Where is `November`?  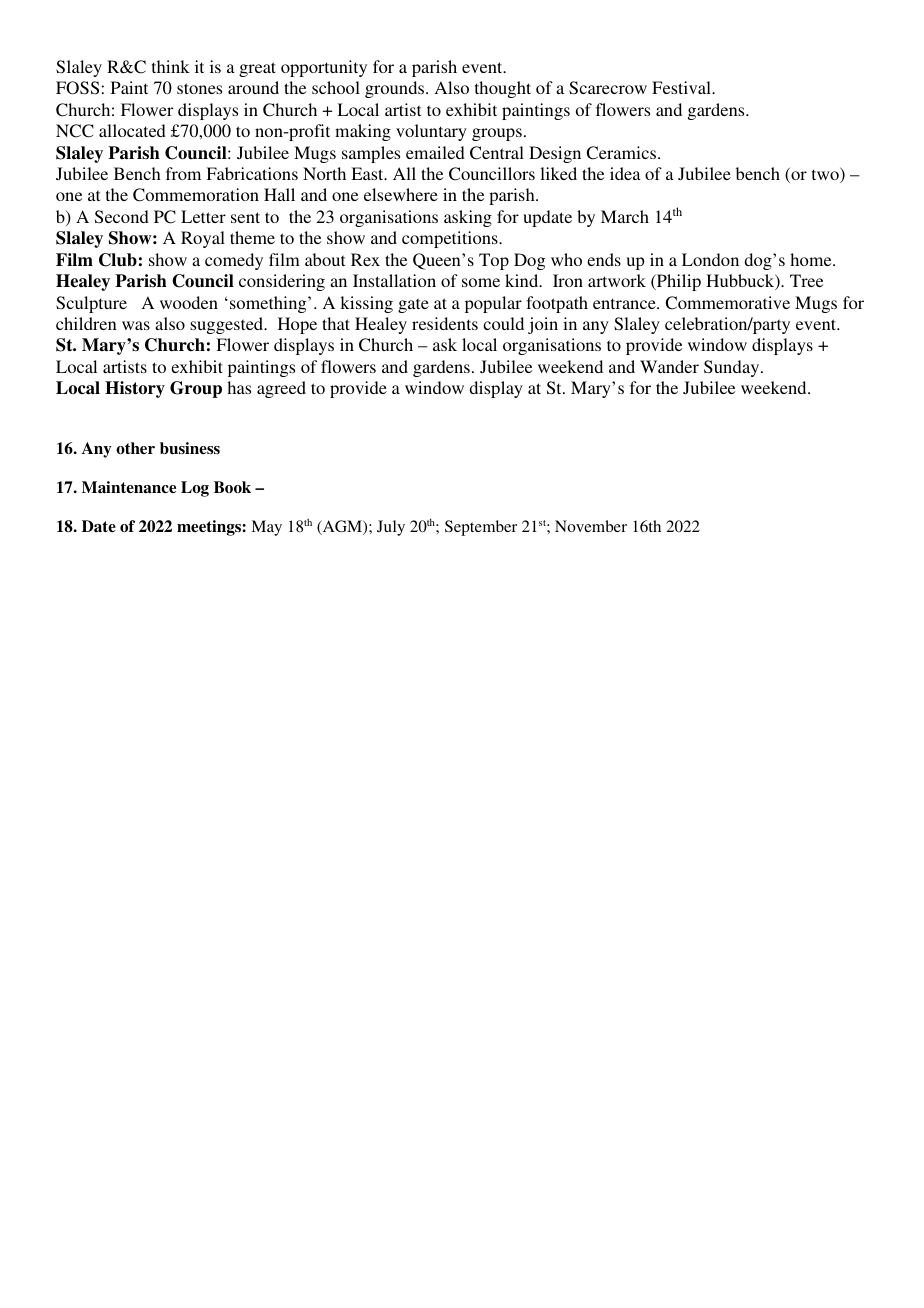
November is located at coordinates (591, 526).
